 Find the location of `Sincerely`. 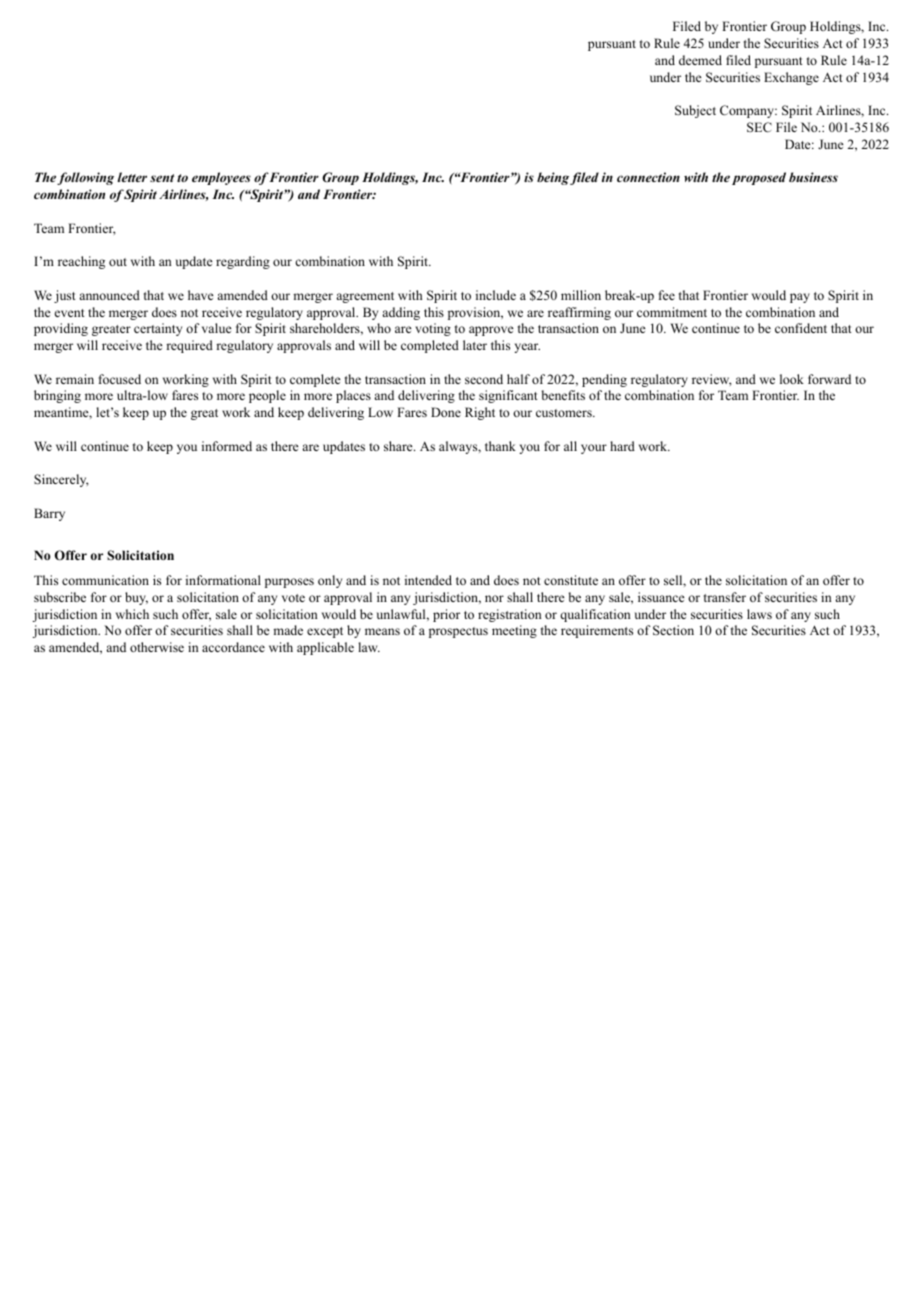

Sincerely is located at coordinates (61, 480).
